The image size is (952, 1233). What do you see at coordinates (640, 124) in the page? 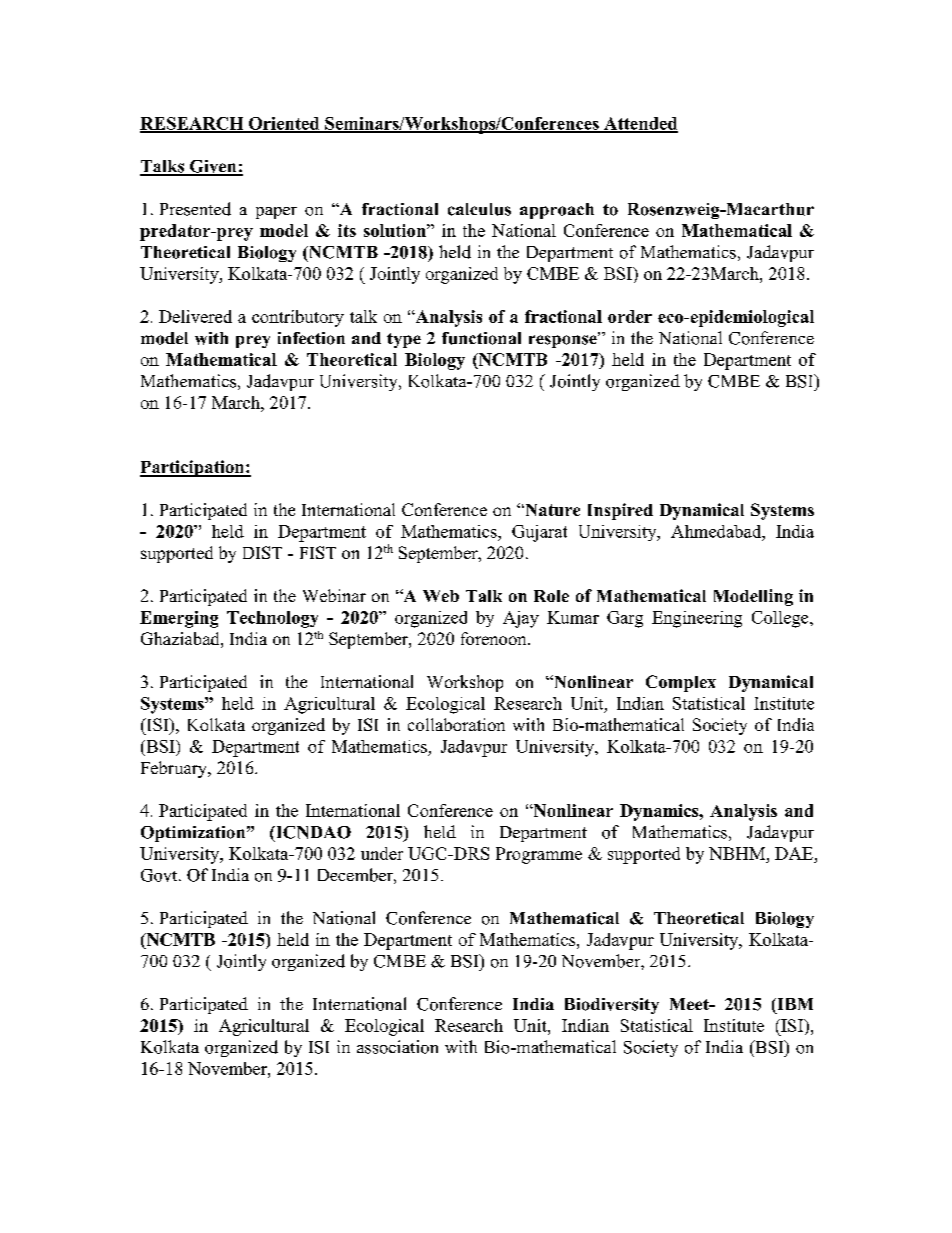
I see `Attended` at bounding box center [640, 124].
